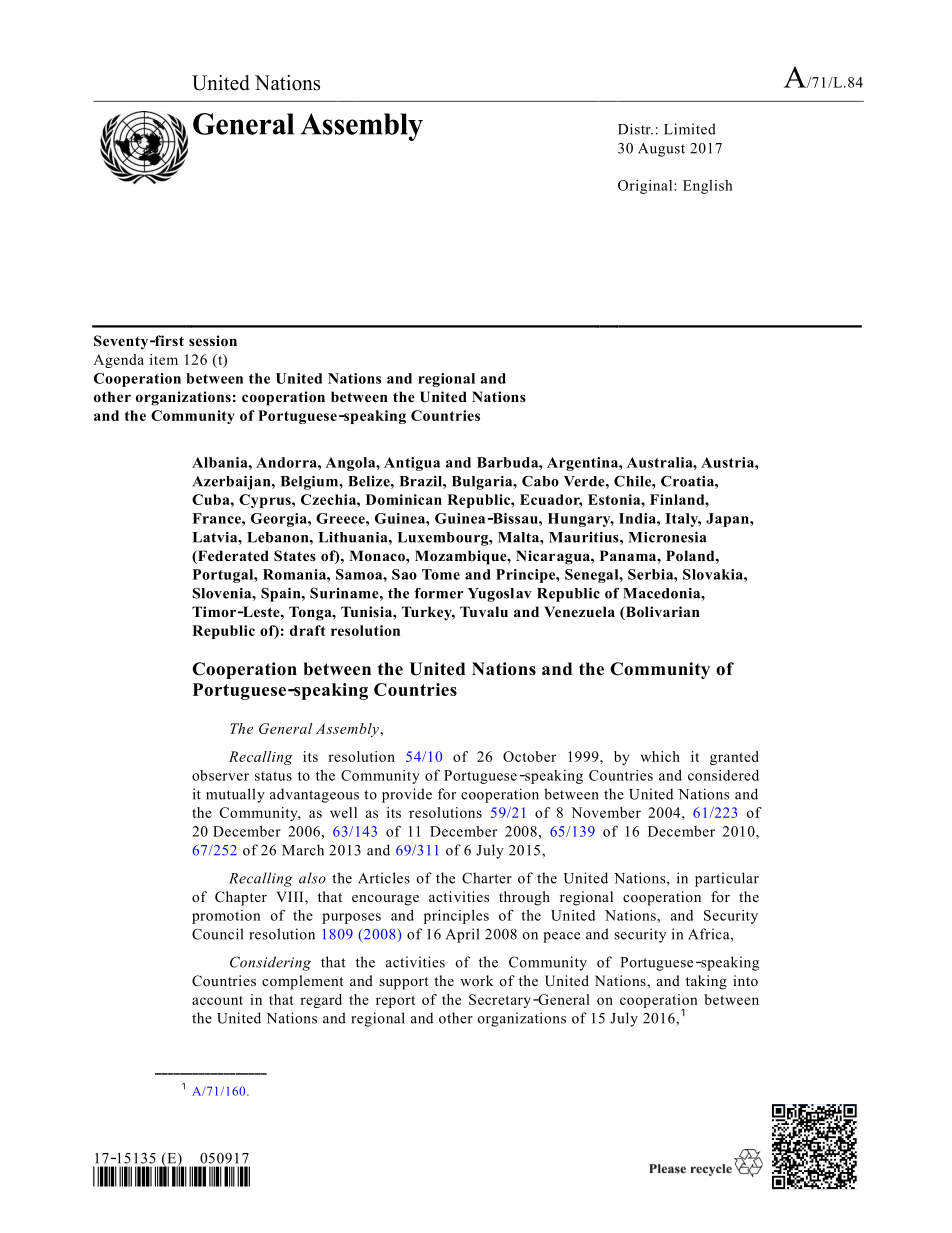 The width and height of the page is (952, 1233). I want to click on support, so click(404, 983).
